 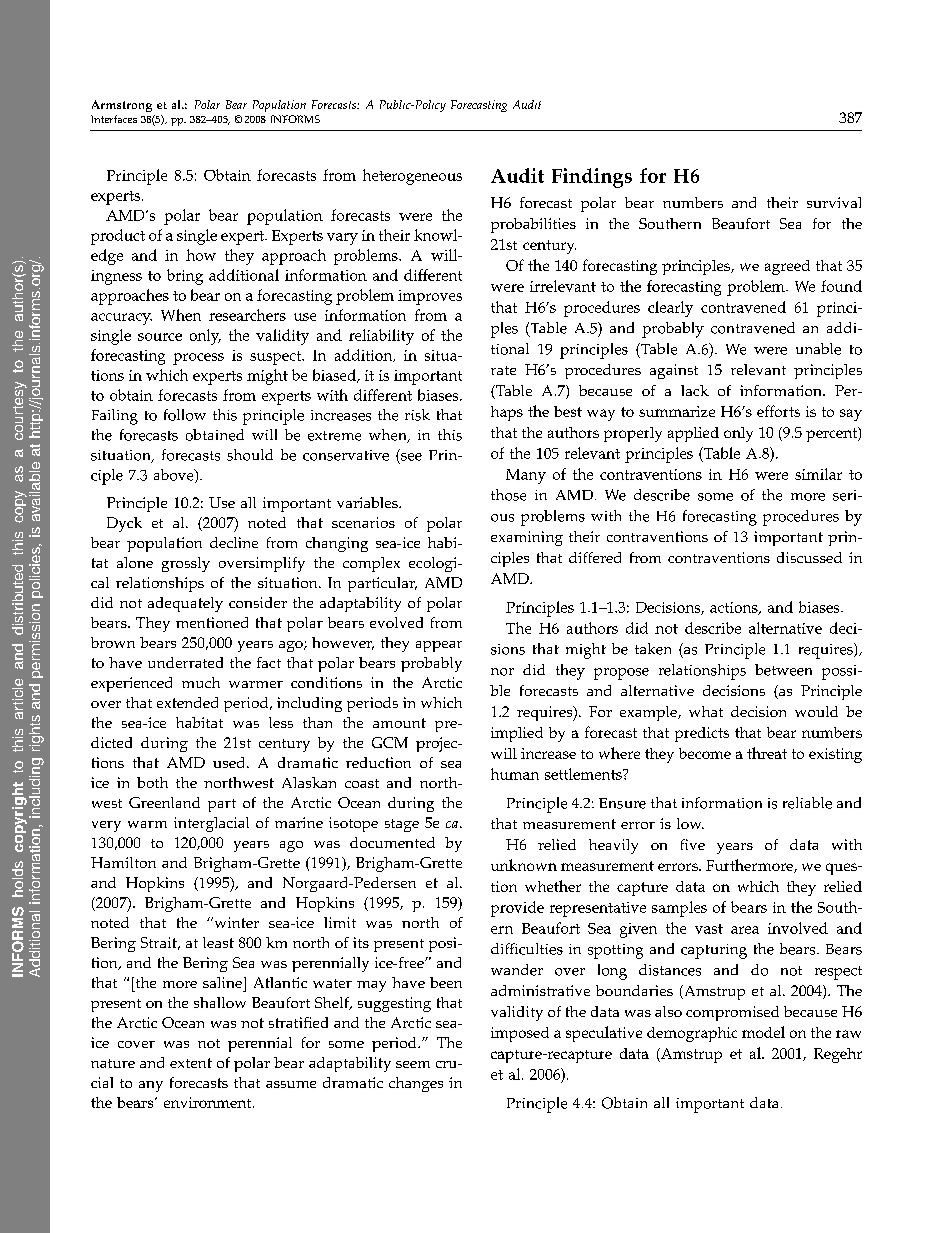 I want to click on Interfaces, so click(x=114, y=119).
